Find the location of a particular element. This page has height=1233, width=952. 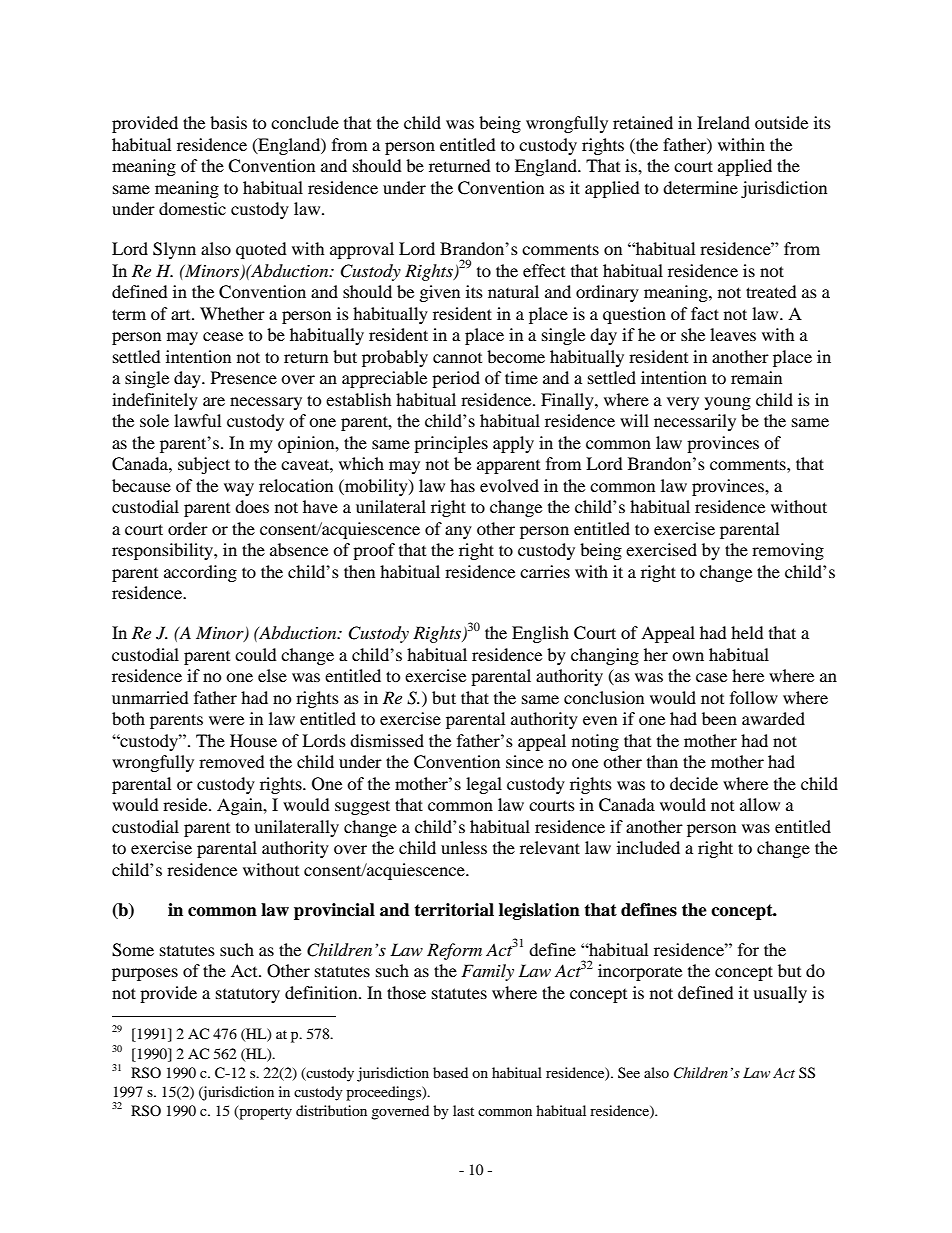

Ireland is located at coordinates (723, 122).
